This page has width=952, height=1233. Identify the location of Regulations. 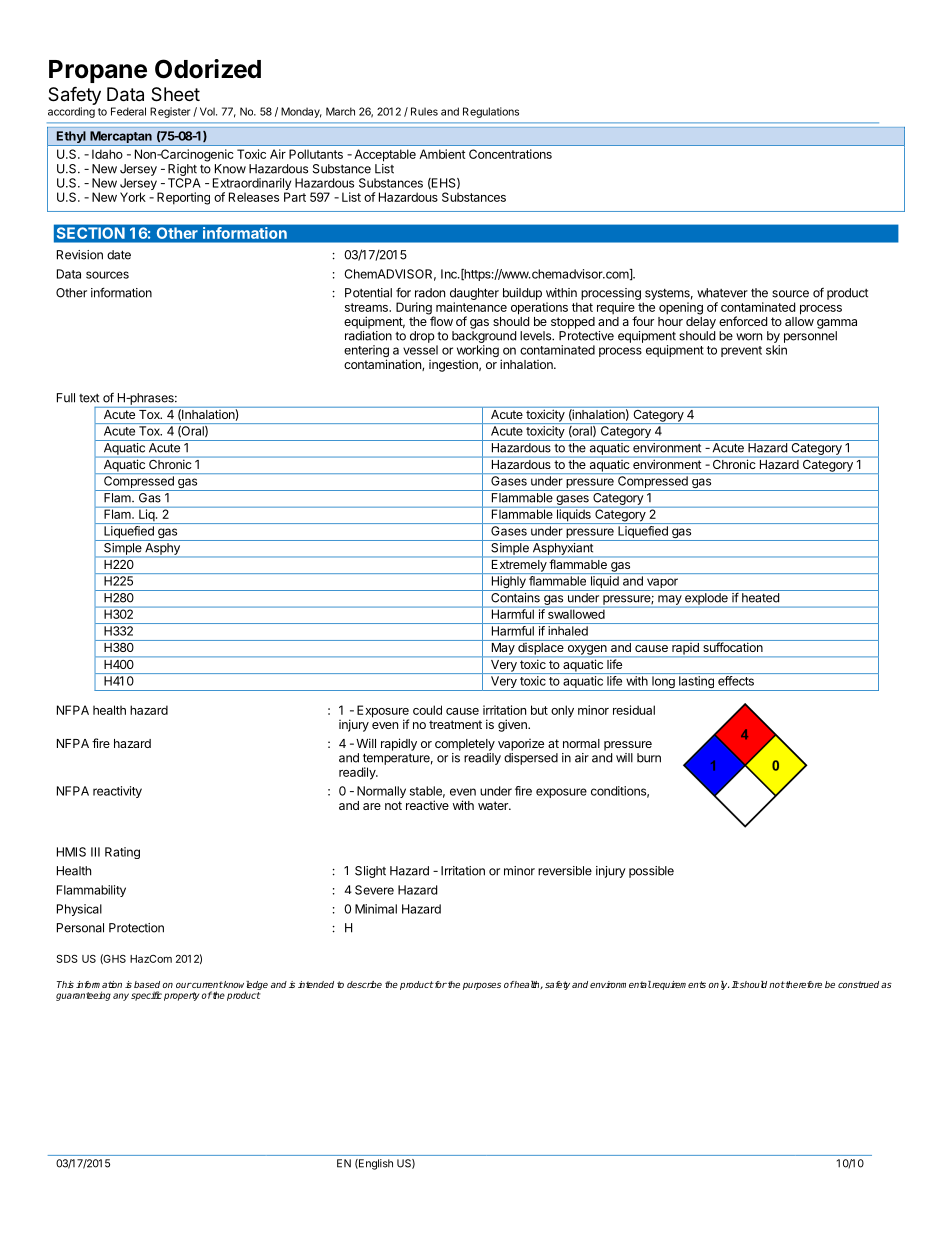
(491, 112).
